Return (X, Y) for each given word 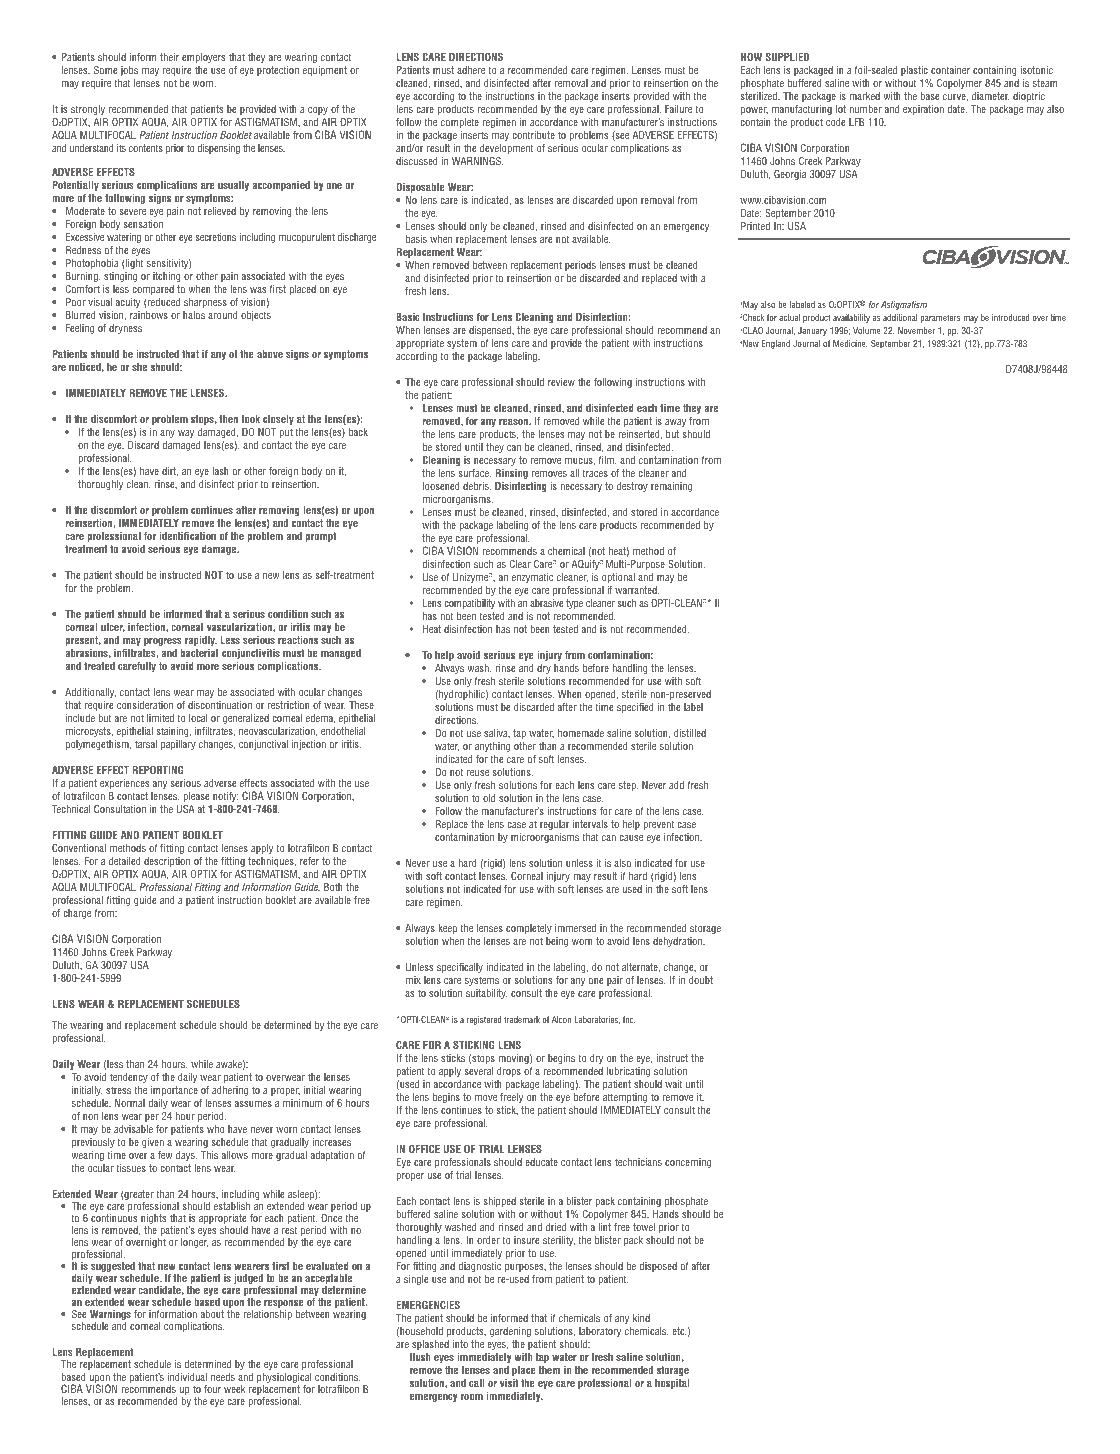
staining (174, 732)
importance (174, 1091)
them (549, 1370)
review (561, 382)
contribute (533, 135)
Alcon (561, 1019)
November (916, 330)
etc (679, 1331)
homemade (581, 733)
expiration (923, 110)
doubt (701, 980)
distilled (690, 733)
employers (204, 58)
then (228, 419)
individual (187, 1377)
